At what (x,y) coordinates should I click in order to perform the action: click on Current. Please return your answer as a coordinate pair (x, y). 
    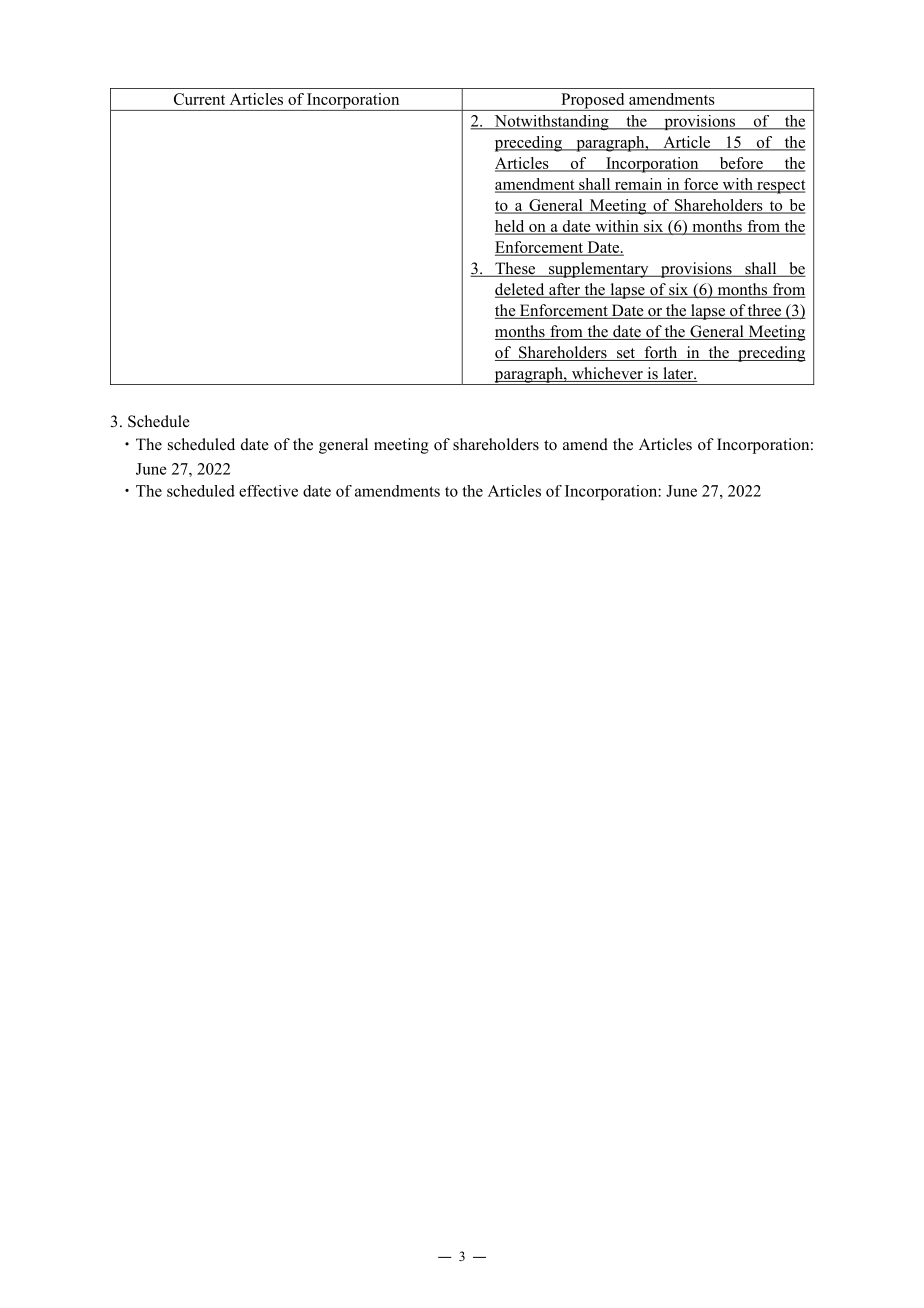
    Looking at the image, I should click on (199, 99).
